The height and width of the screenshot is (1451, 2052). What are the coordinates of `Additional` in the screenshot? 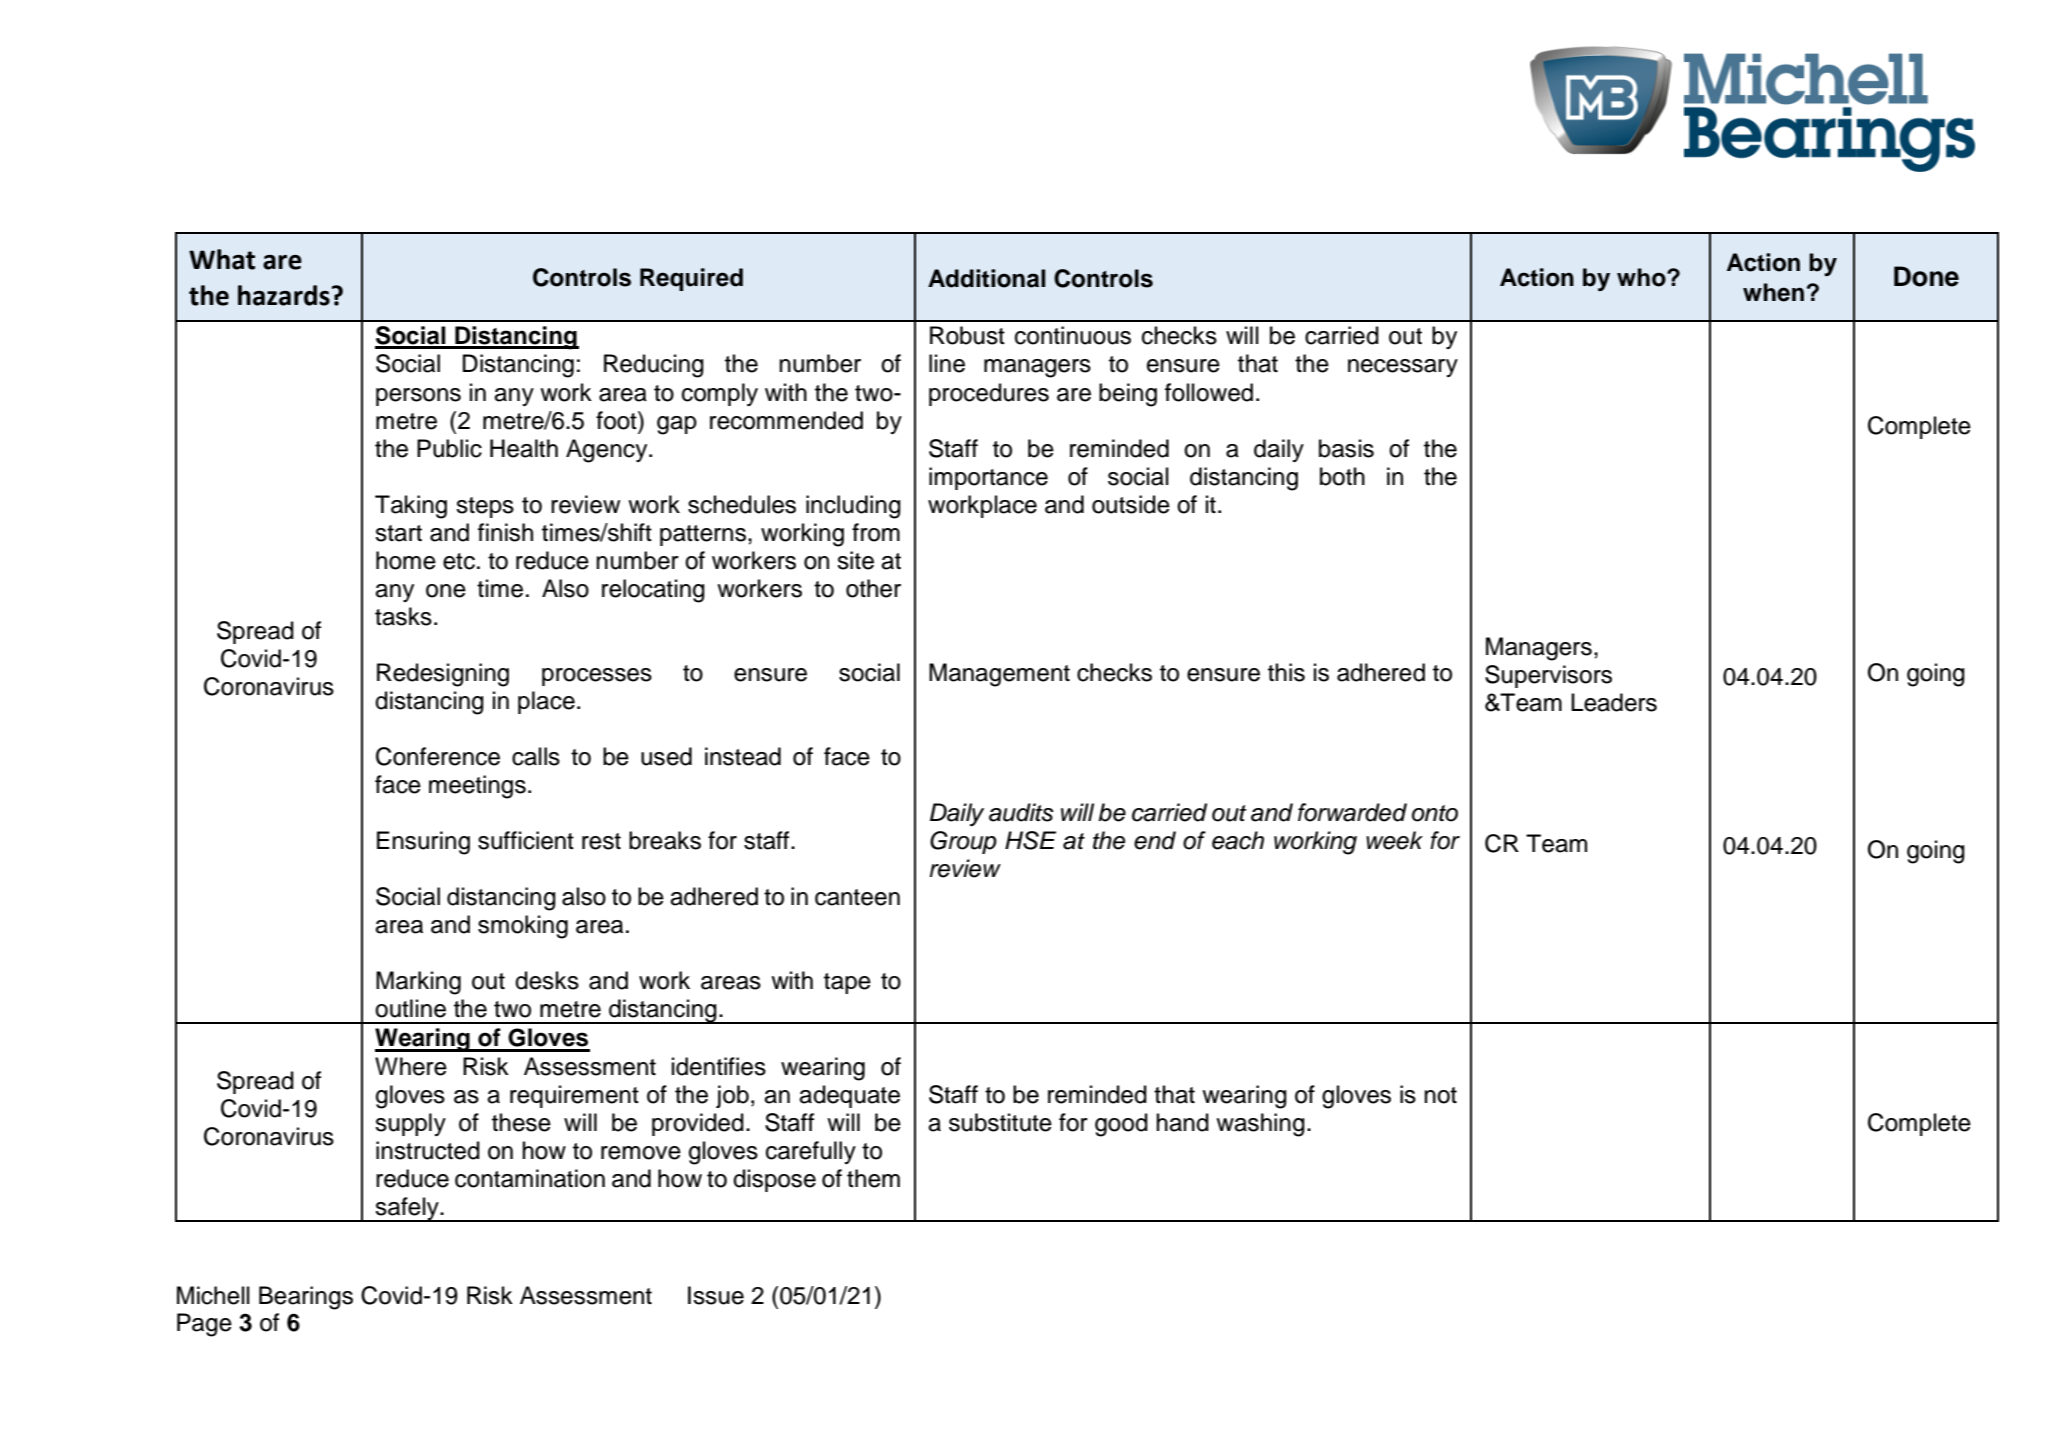 It's located at (986, 278).
